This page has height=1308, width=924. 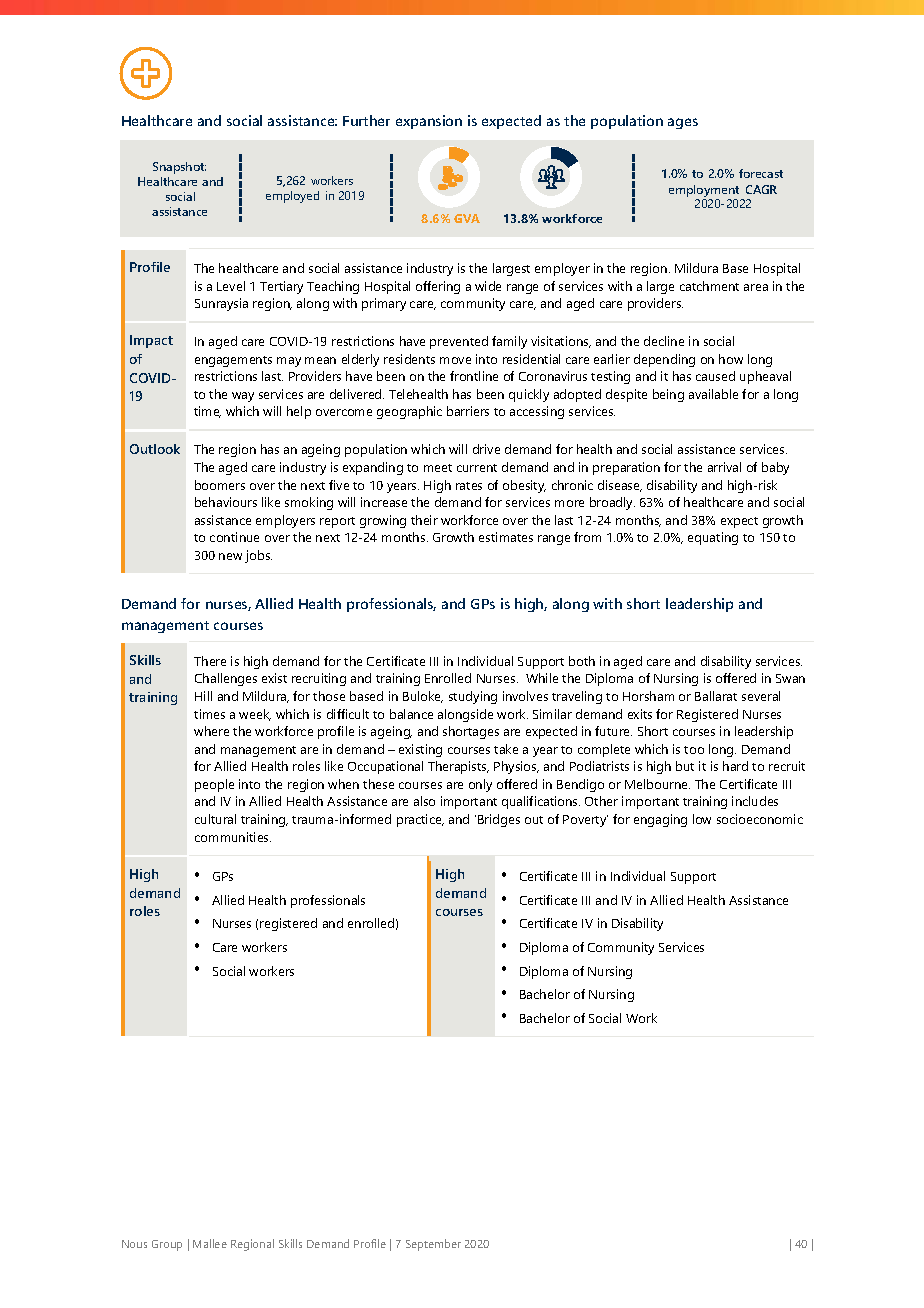 I want to click on studying, so click(x=473, y=697).
